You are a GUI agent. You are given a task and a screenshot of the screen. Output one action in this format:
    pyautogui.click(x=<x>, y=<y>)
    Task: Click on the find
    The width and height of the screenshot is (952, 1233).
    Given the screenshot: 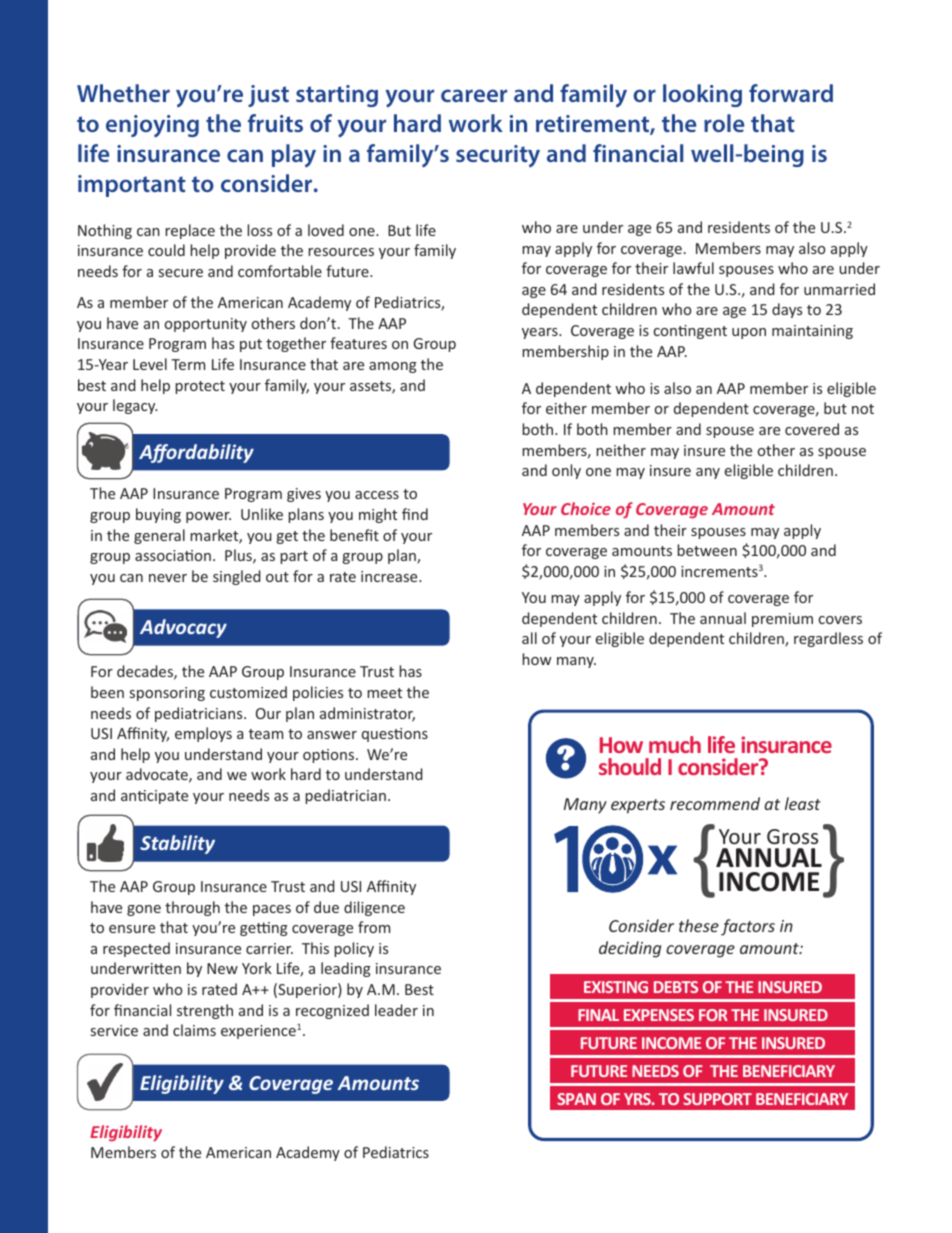 What is the action you would take?
    pyautogui.click(x=415, y=514)
